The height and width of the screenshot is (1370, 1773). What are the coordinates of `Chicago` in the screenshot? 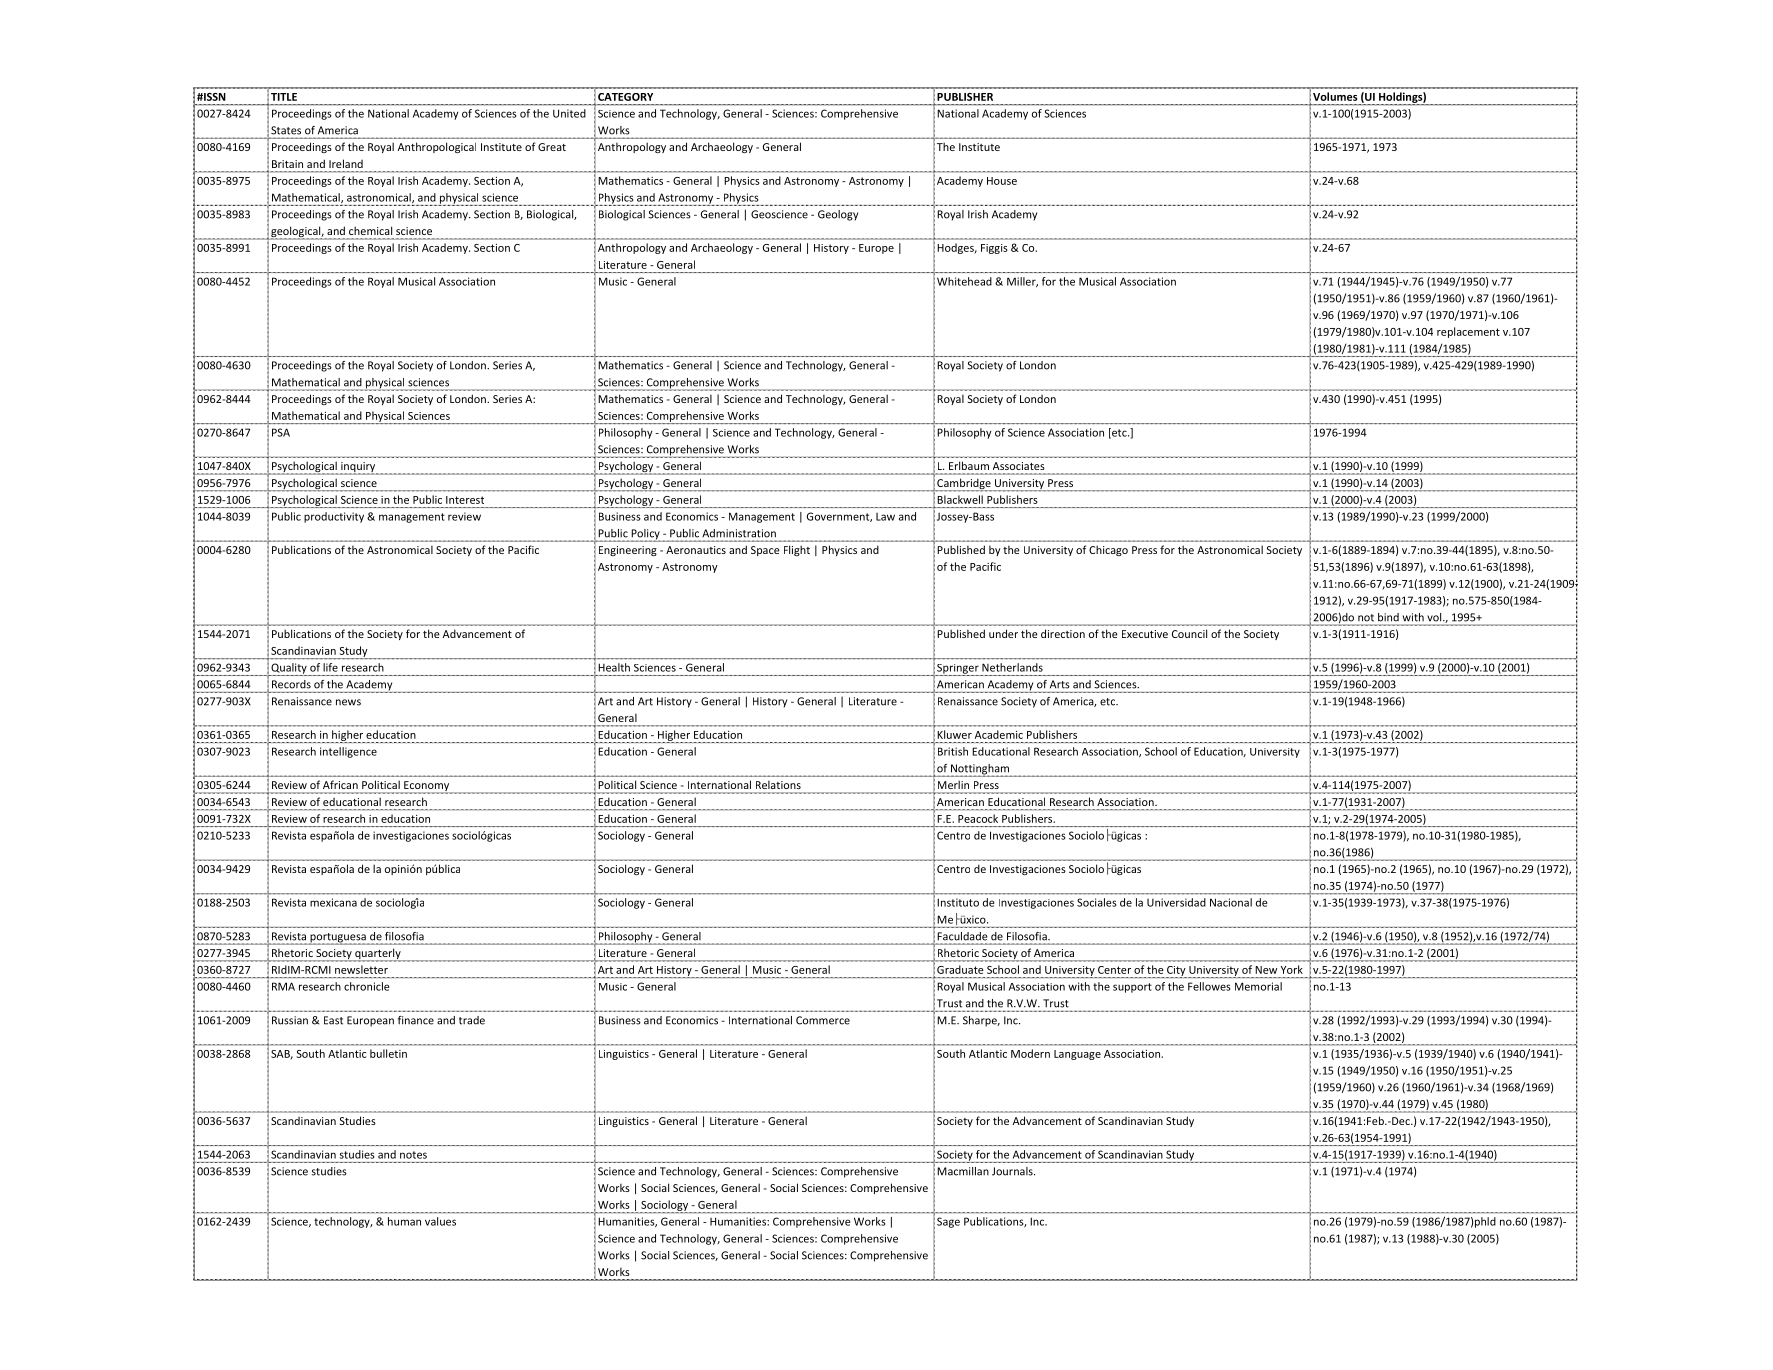 It's located at (1108, 550).
